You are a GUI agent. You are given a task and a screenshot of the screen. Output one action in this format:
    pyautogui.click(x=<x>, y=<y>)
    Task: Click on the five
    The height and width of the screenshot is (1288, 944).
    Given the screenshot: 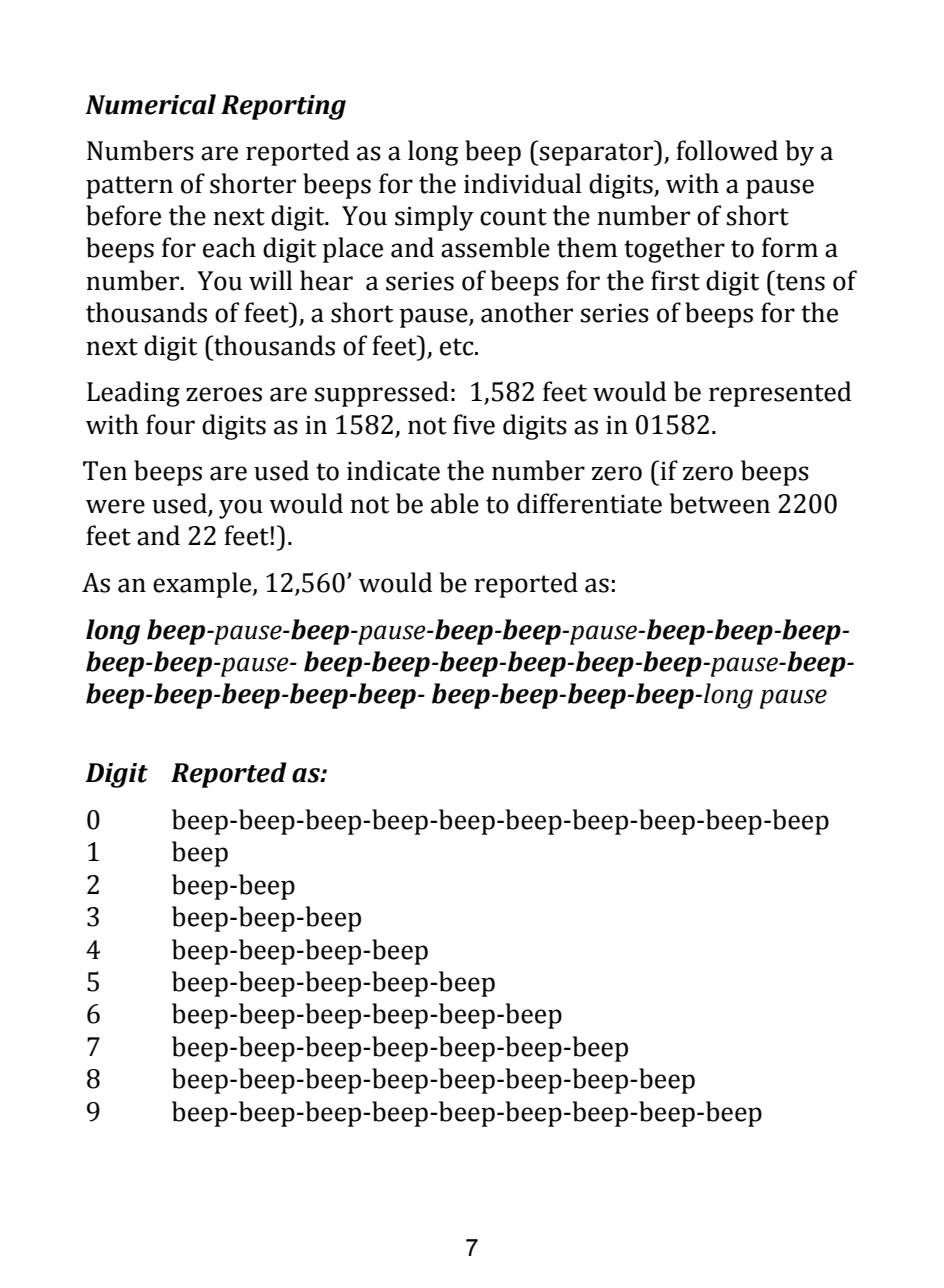 What is the action you would take?
    pyautogui.click(x=474, y=424)
